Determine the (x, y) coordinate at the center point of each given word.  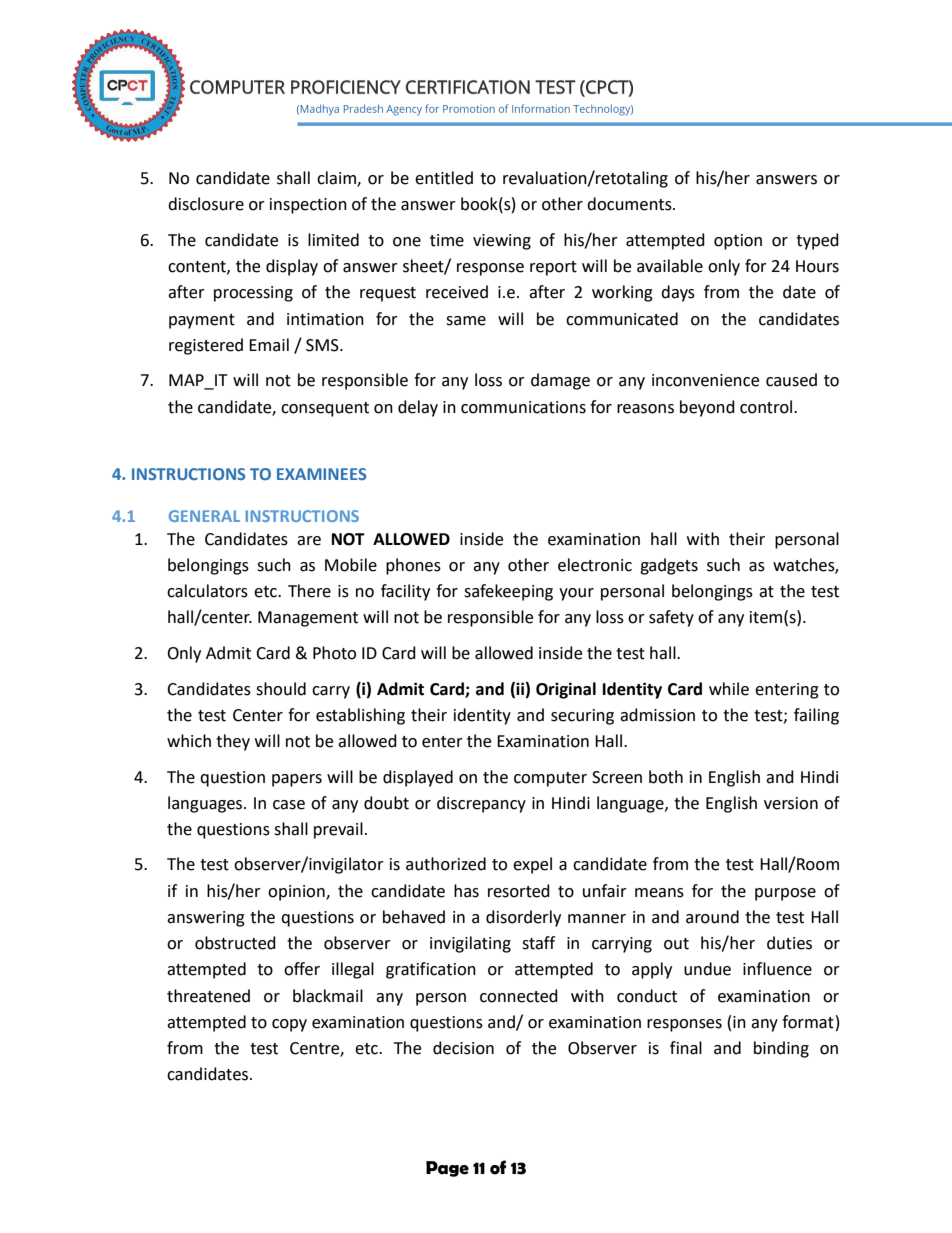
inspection (308, 206)
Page (447, 1169)
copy (289, 1025)
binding (781, 1049)
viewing (502, 242)
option (738, 242)
